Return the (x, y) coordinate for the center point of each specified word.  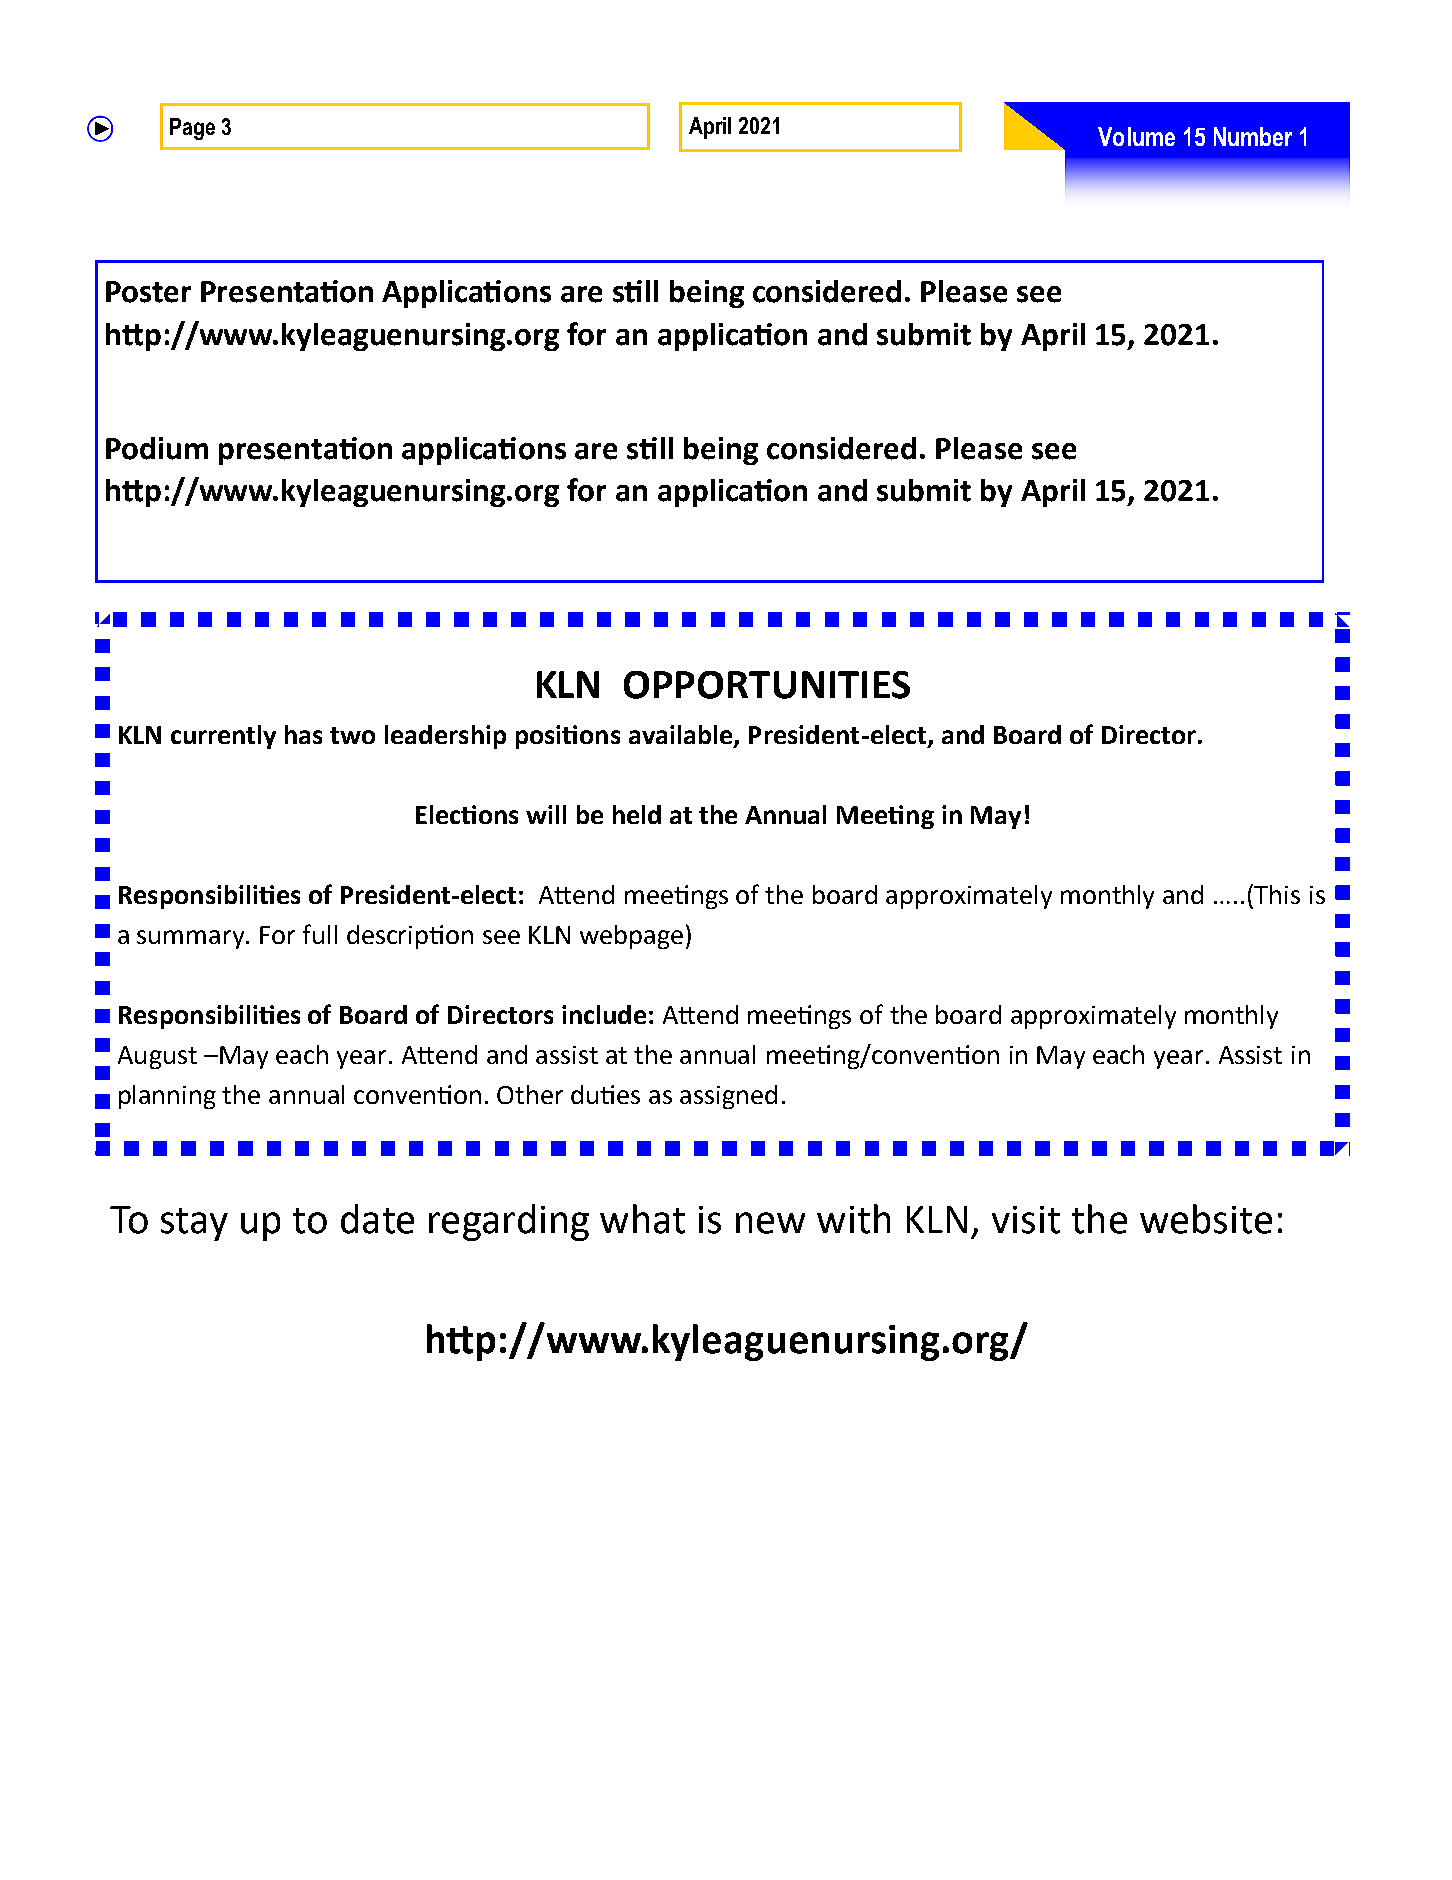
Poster (148, 292)
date (377, 1219)
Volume (1136, 136)
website (1206, 1219)
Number (1253, 136)
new (770, 1223)
